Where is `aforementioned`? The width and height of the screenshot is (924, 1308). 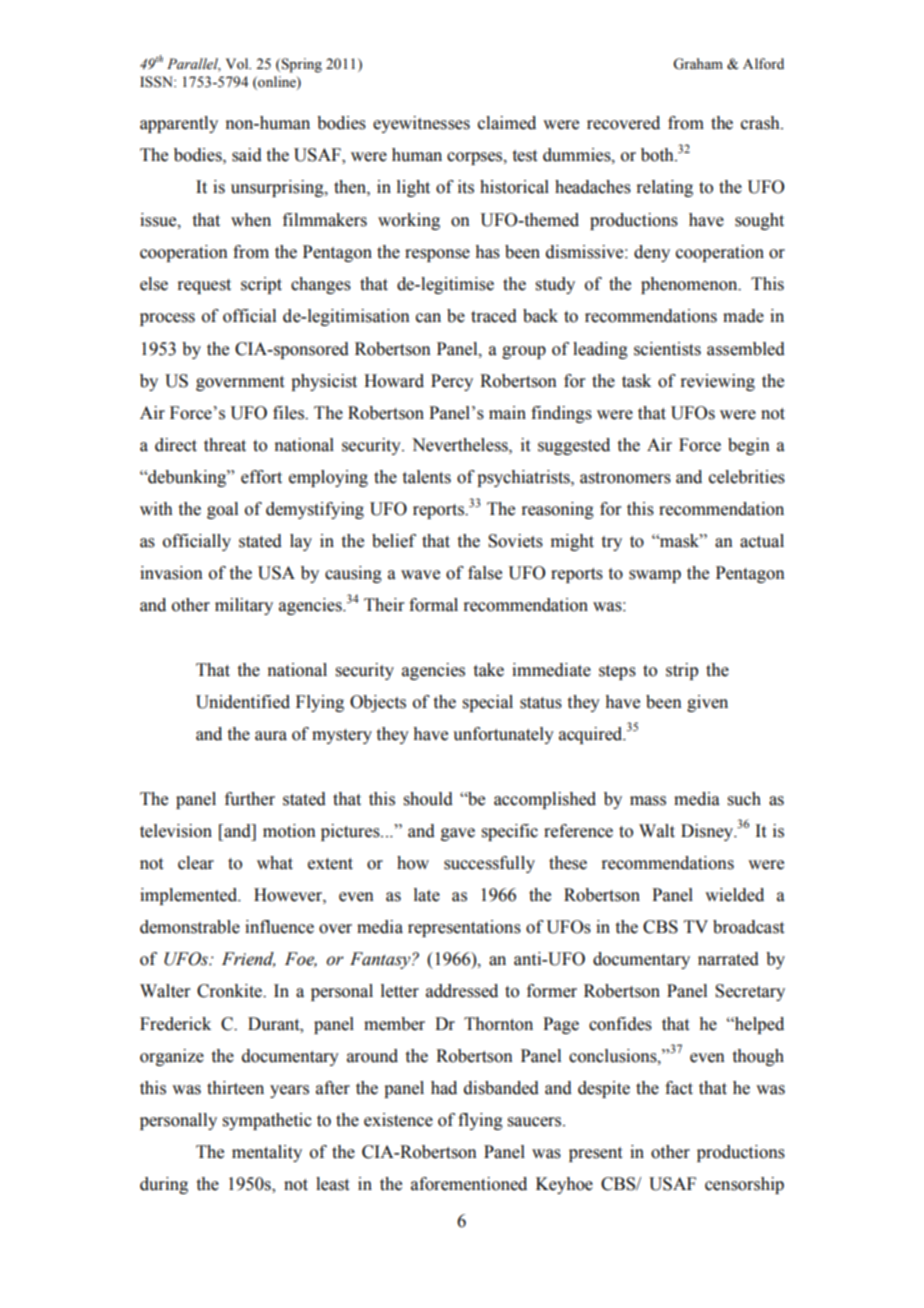 aforementioned is located at coordinates (469, 1184).
